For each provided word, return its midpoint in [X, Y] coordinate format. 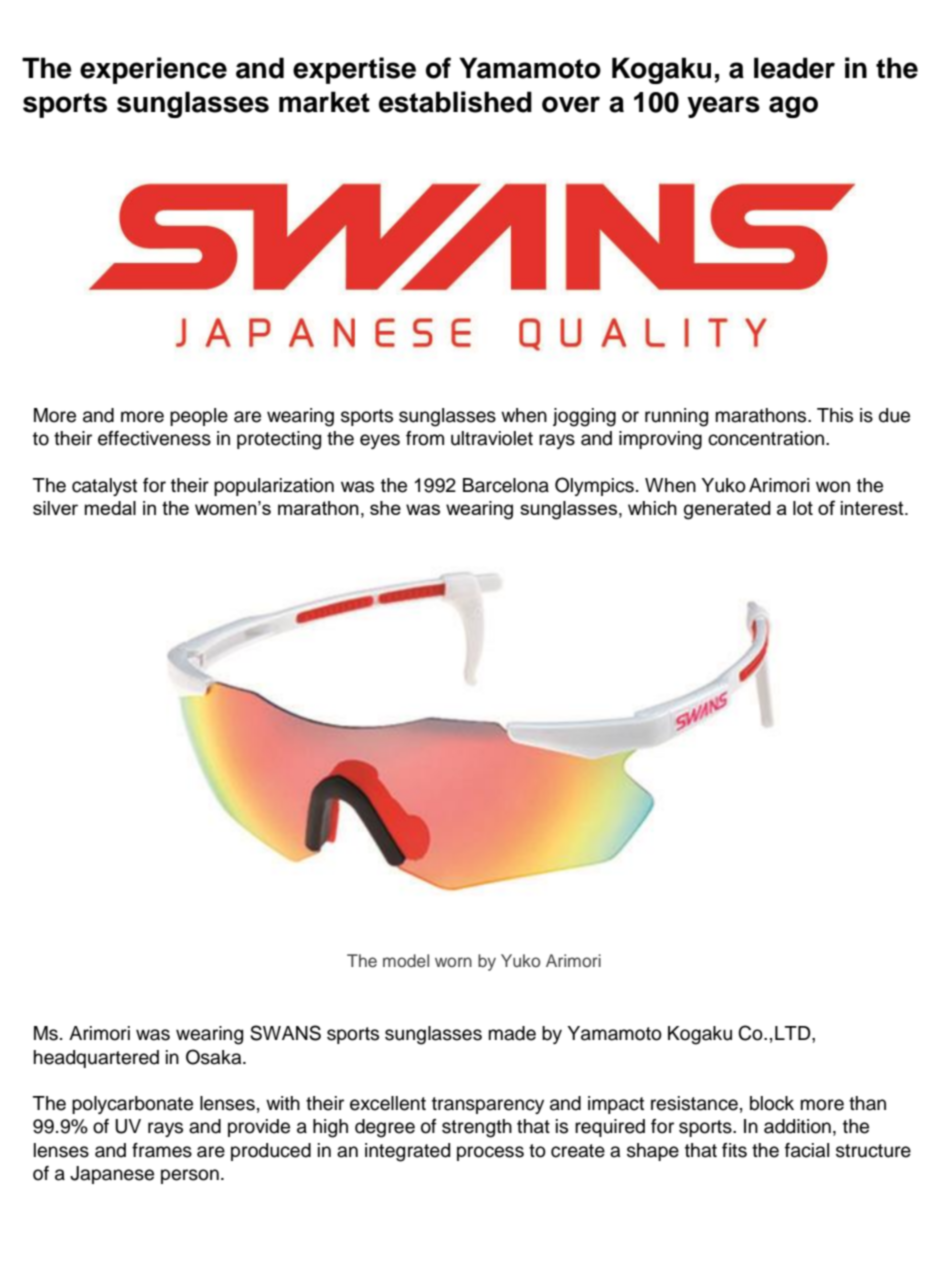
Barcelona [506, 485]
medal [110, 508]
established [455, 102]
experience [153, 70]
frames [162, 1150]
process [490, 1153]
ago [793, 107]
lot [803, 508]
